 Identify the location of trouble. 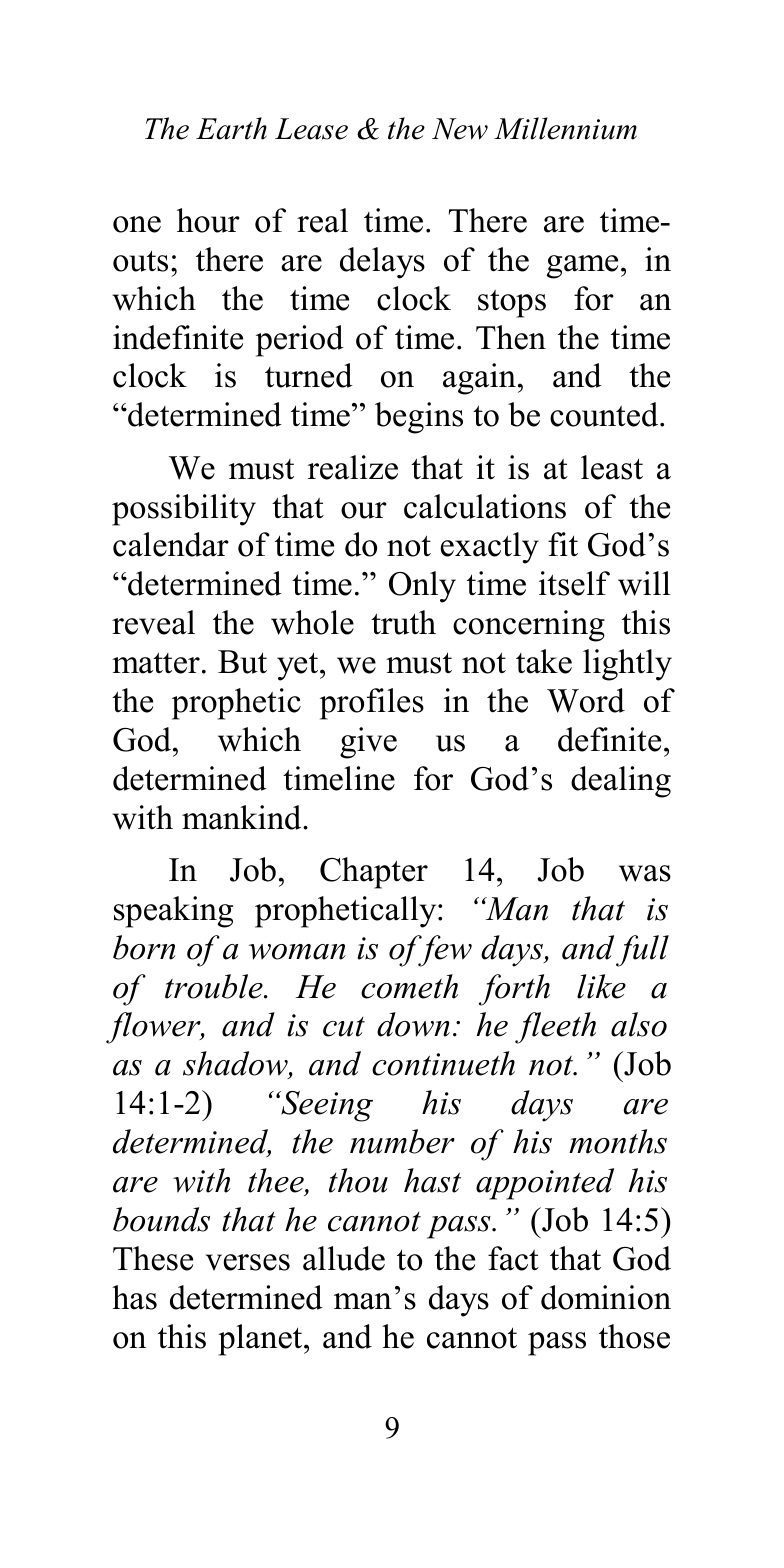
(215, 986).
